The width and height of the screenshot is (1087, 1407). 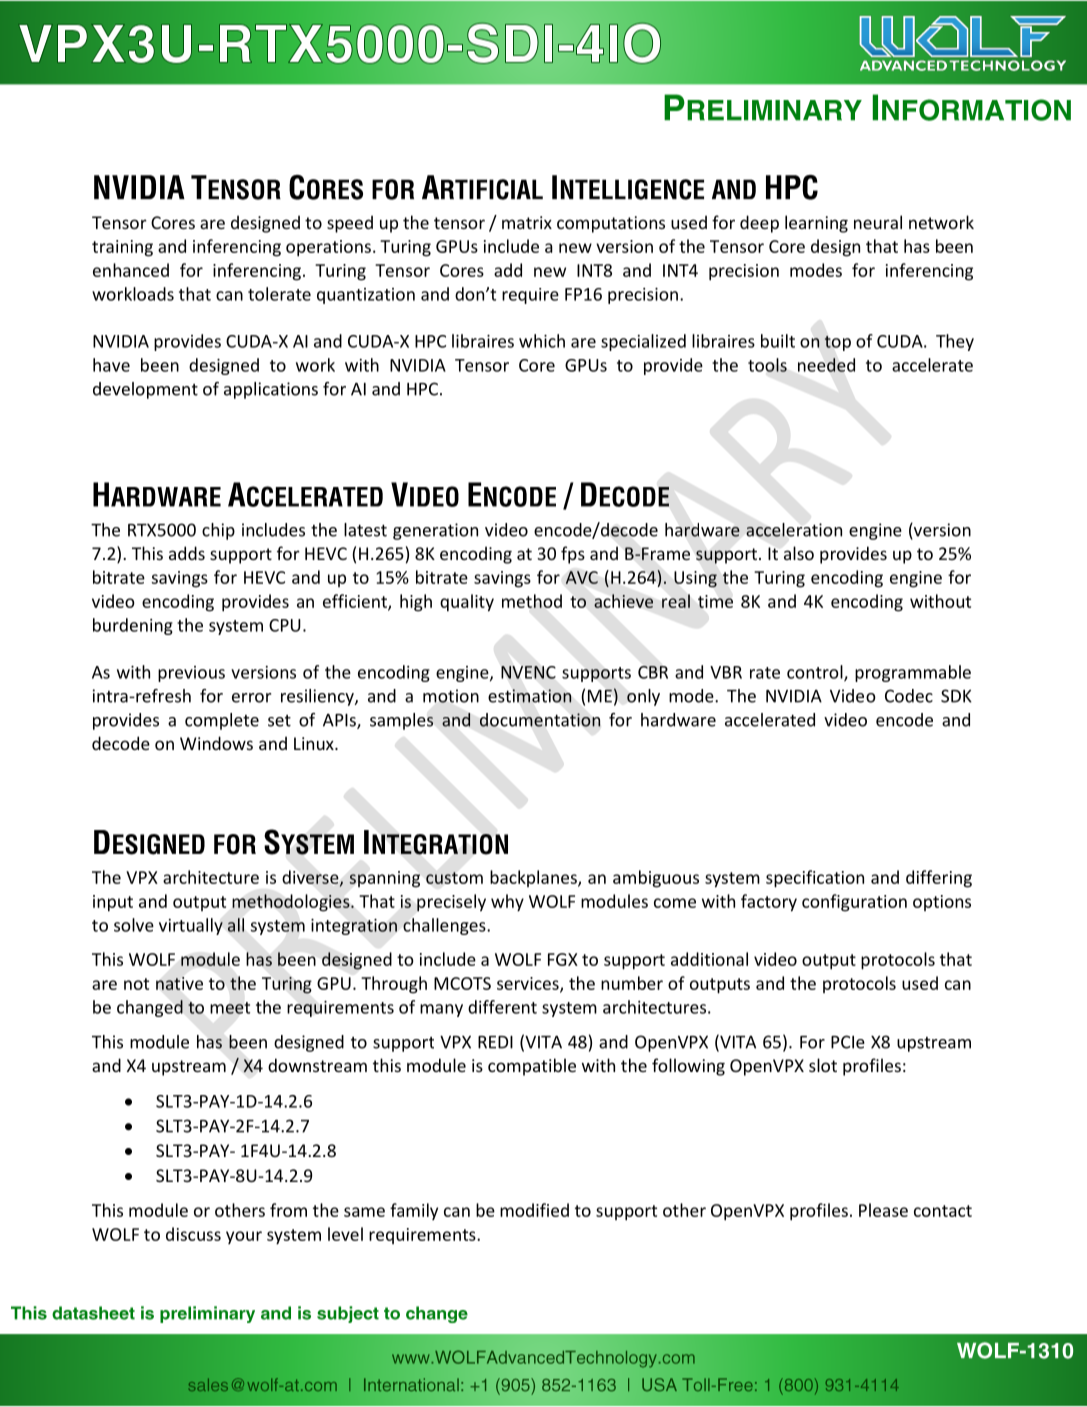 I want to click on configuration, so click(x=854, y=903).
